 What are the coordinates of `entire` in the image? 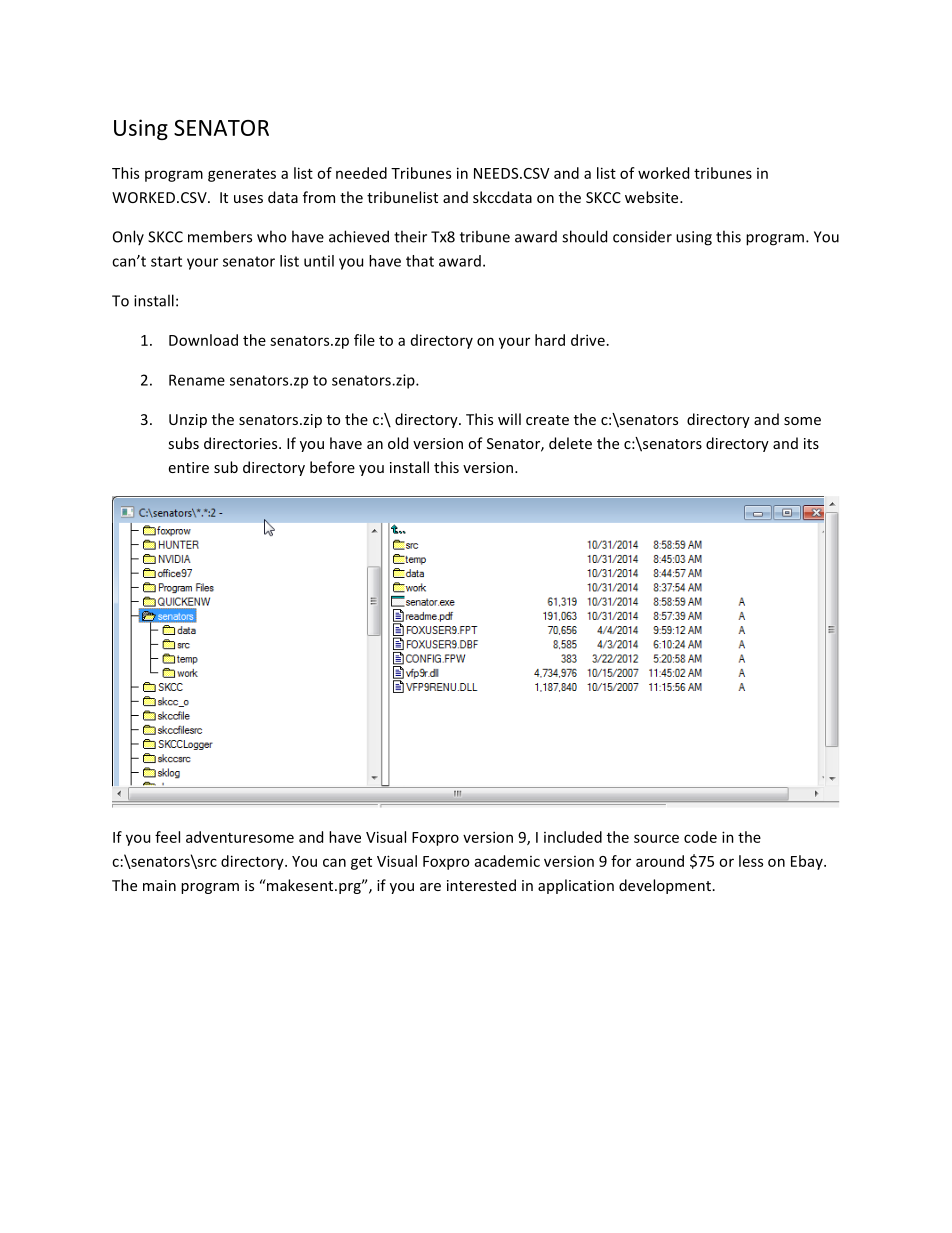 It's located at (189, 467).
